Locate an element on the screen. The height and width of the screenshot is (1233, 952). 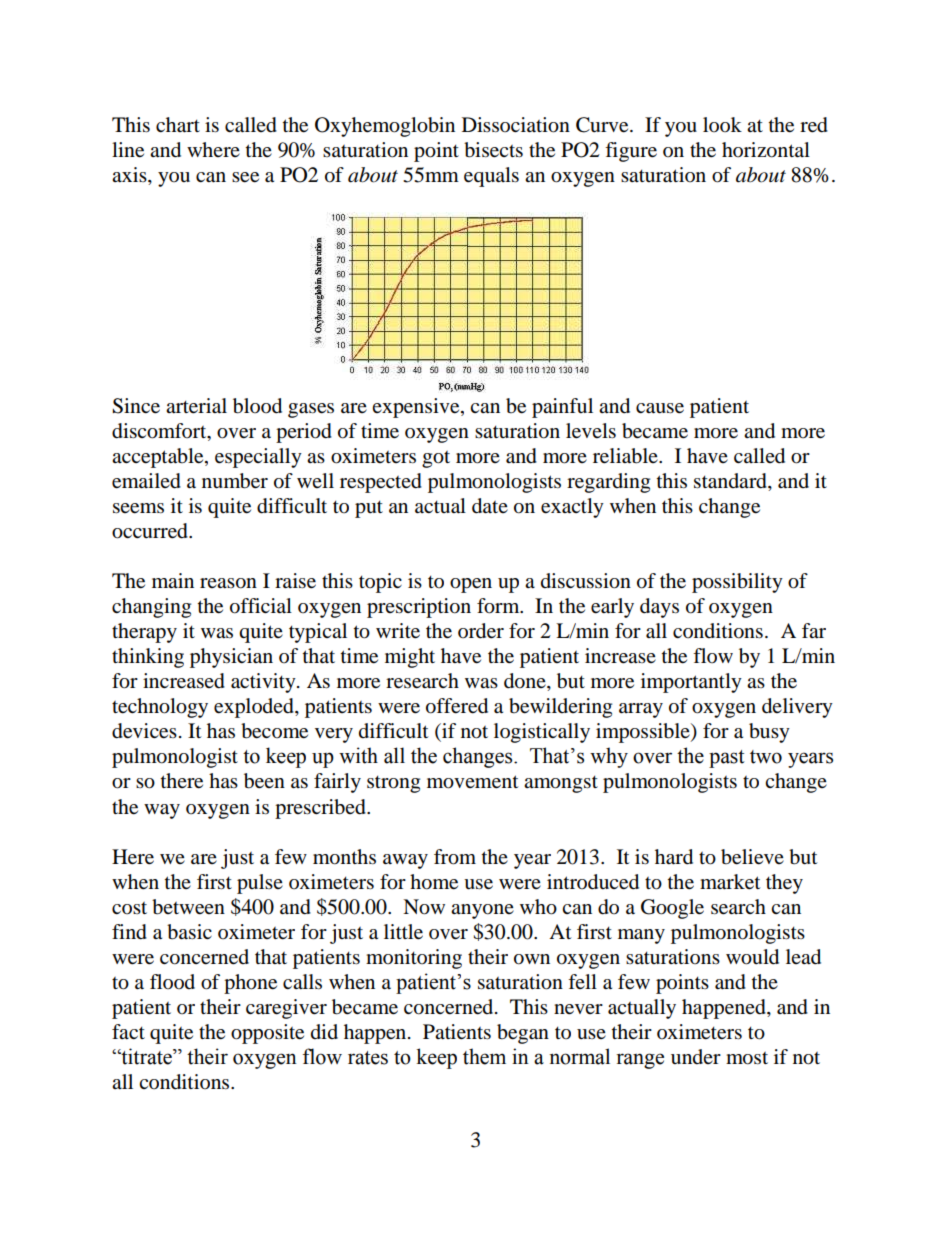
believe is located at coordinates (752, 857).
